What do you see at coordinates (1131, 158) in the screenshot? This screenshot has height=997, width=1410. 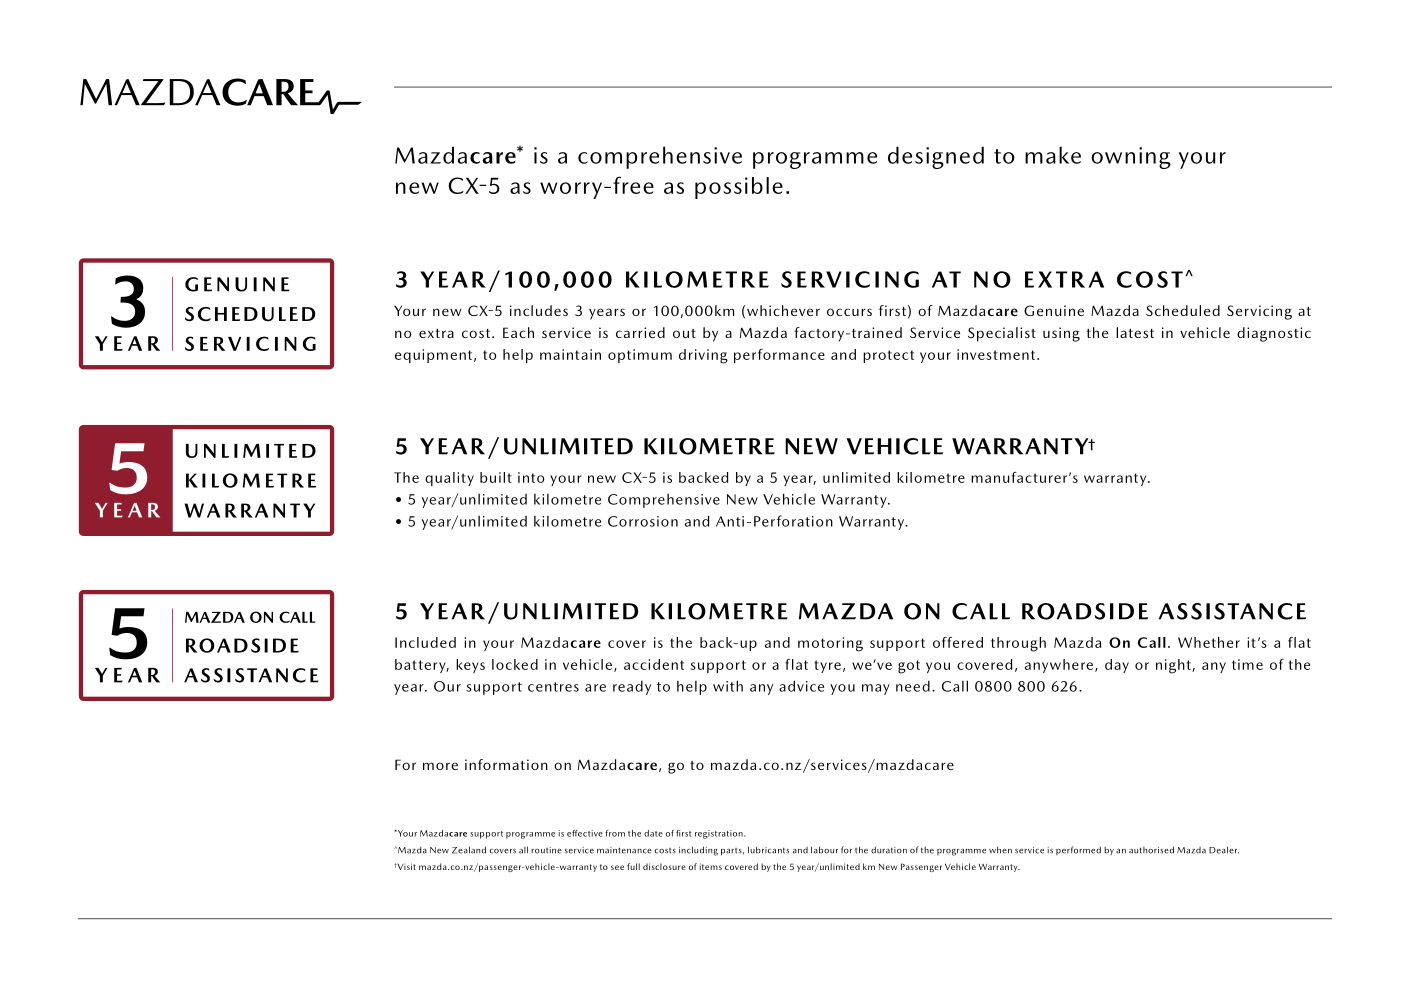 I see `owning` at bounding box center [1131, 158].
